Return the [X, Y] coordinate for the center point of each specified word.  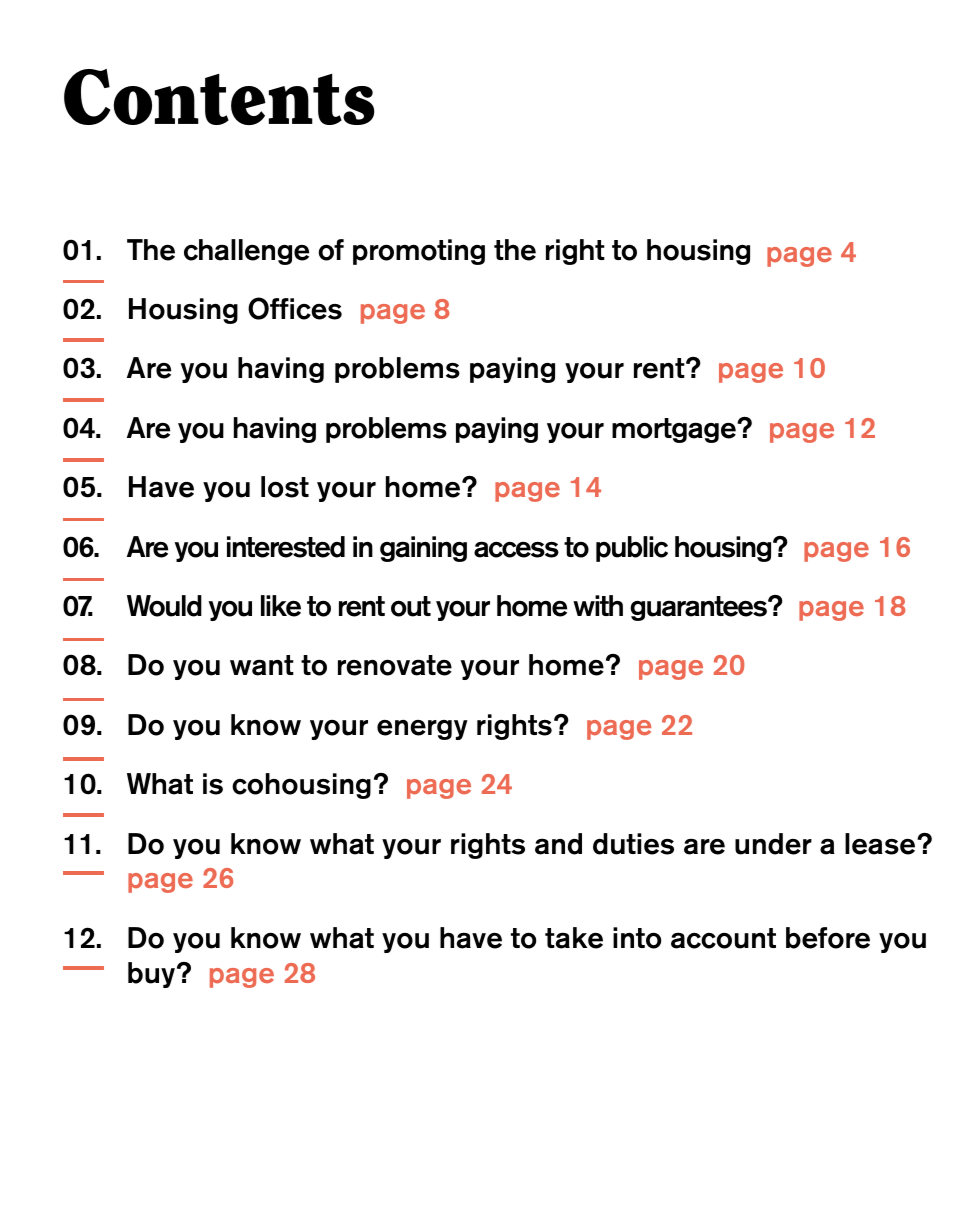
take [574, 938]
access [516, 549]
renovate [395, 665]
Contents [219, 97]
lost [285, 487]
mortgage [675, 430]
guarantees [699, 608]
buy [153, 975]
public [632, 549]
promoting [419, 252]
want [262, 665]
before [828, 938]
